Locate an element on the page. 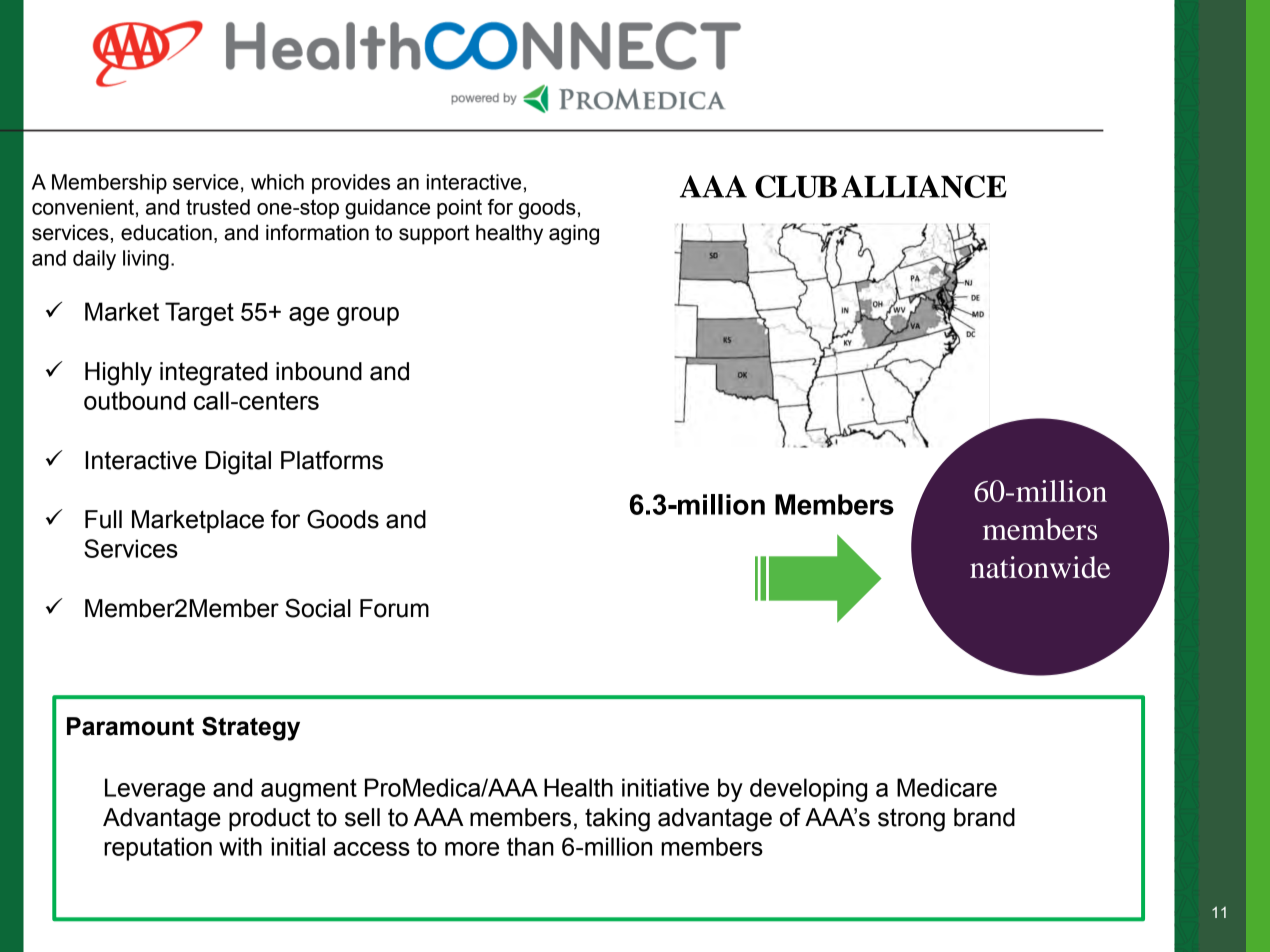 This image has width=1270, height=952. than is located at coordinates (530, 846).
